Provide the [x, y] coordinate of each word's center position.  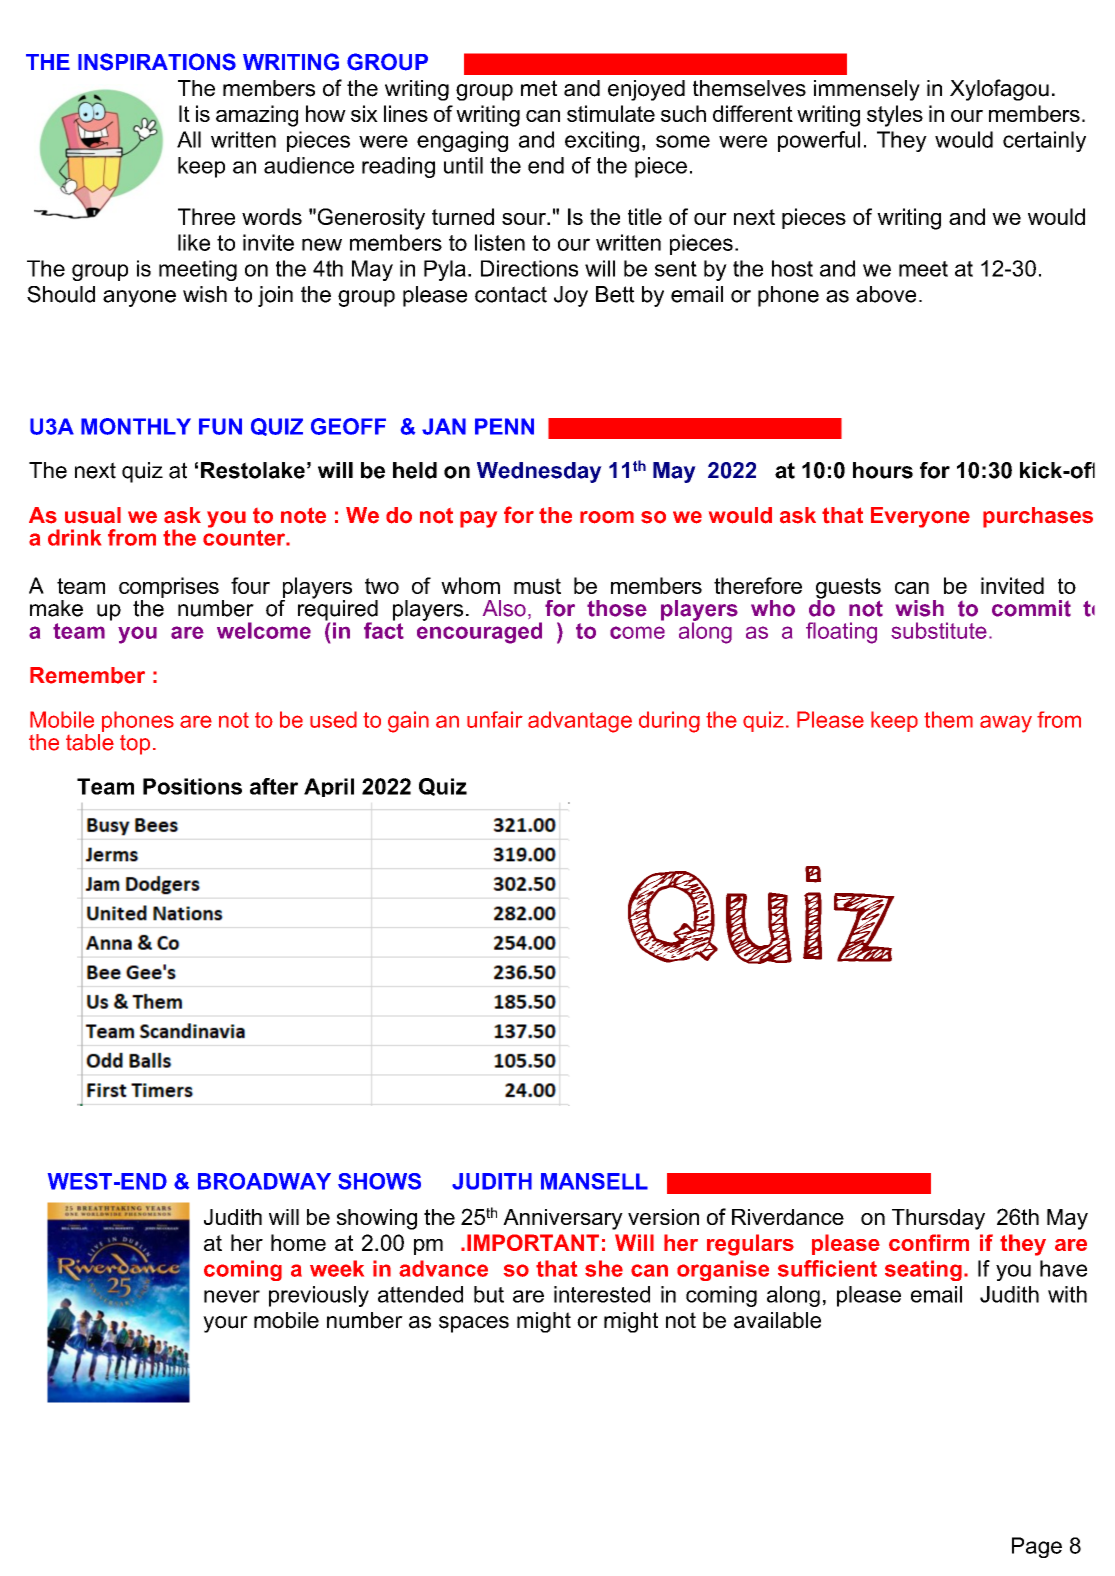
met [539, 88]
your [225, 1324]
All [189, 139]
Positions [192, 786]
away [1006, 724]
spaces [474, 1324]
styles [895, 116]
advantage [580, 722]
